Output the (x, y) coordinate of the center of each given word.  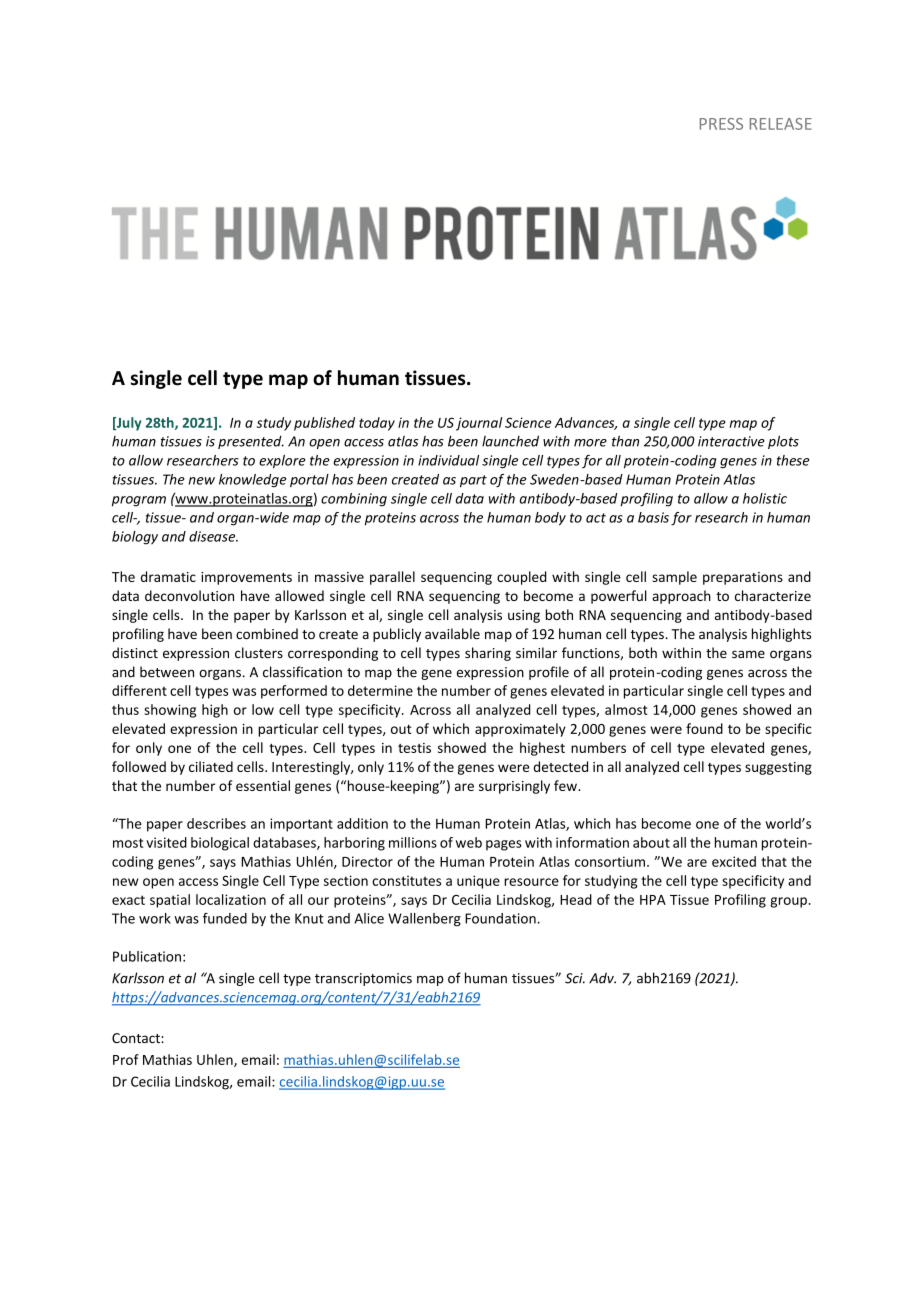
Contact (137, 1038)
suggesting (778, 768)
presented (251, 442)
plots (783, 442)
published (324, 424)
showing (170, 711)
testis (414, 748)
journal (479, 424)
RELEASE (781, 124)
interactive (731, 441)
